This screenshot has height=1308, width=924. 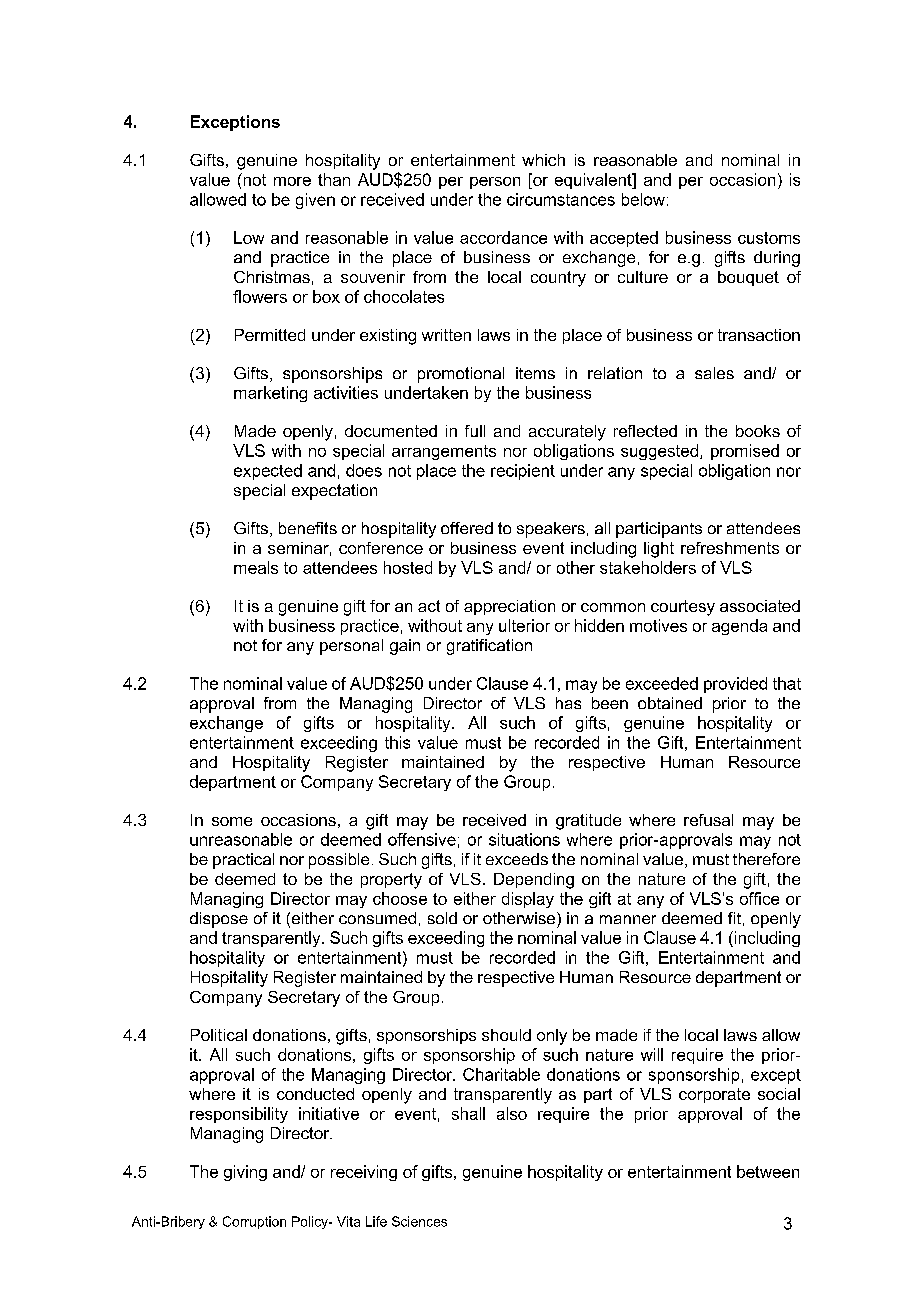 I want to click on more, so click(x=292, y=181).
